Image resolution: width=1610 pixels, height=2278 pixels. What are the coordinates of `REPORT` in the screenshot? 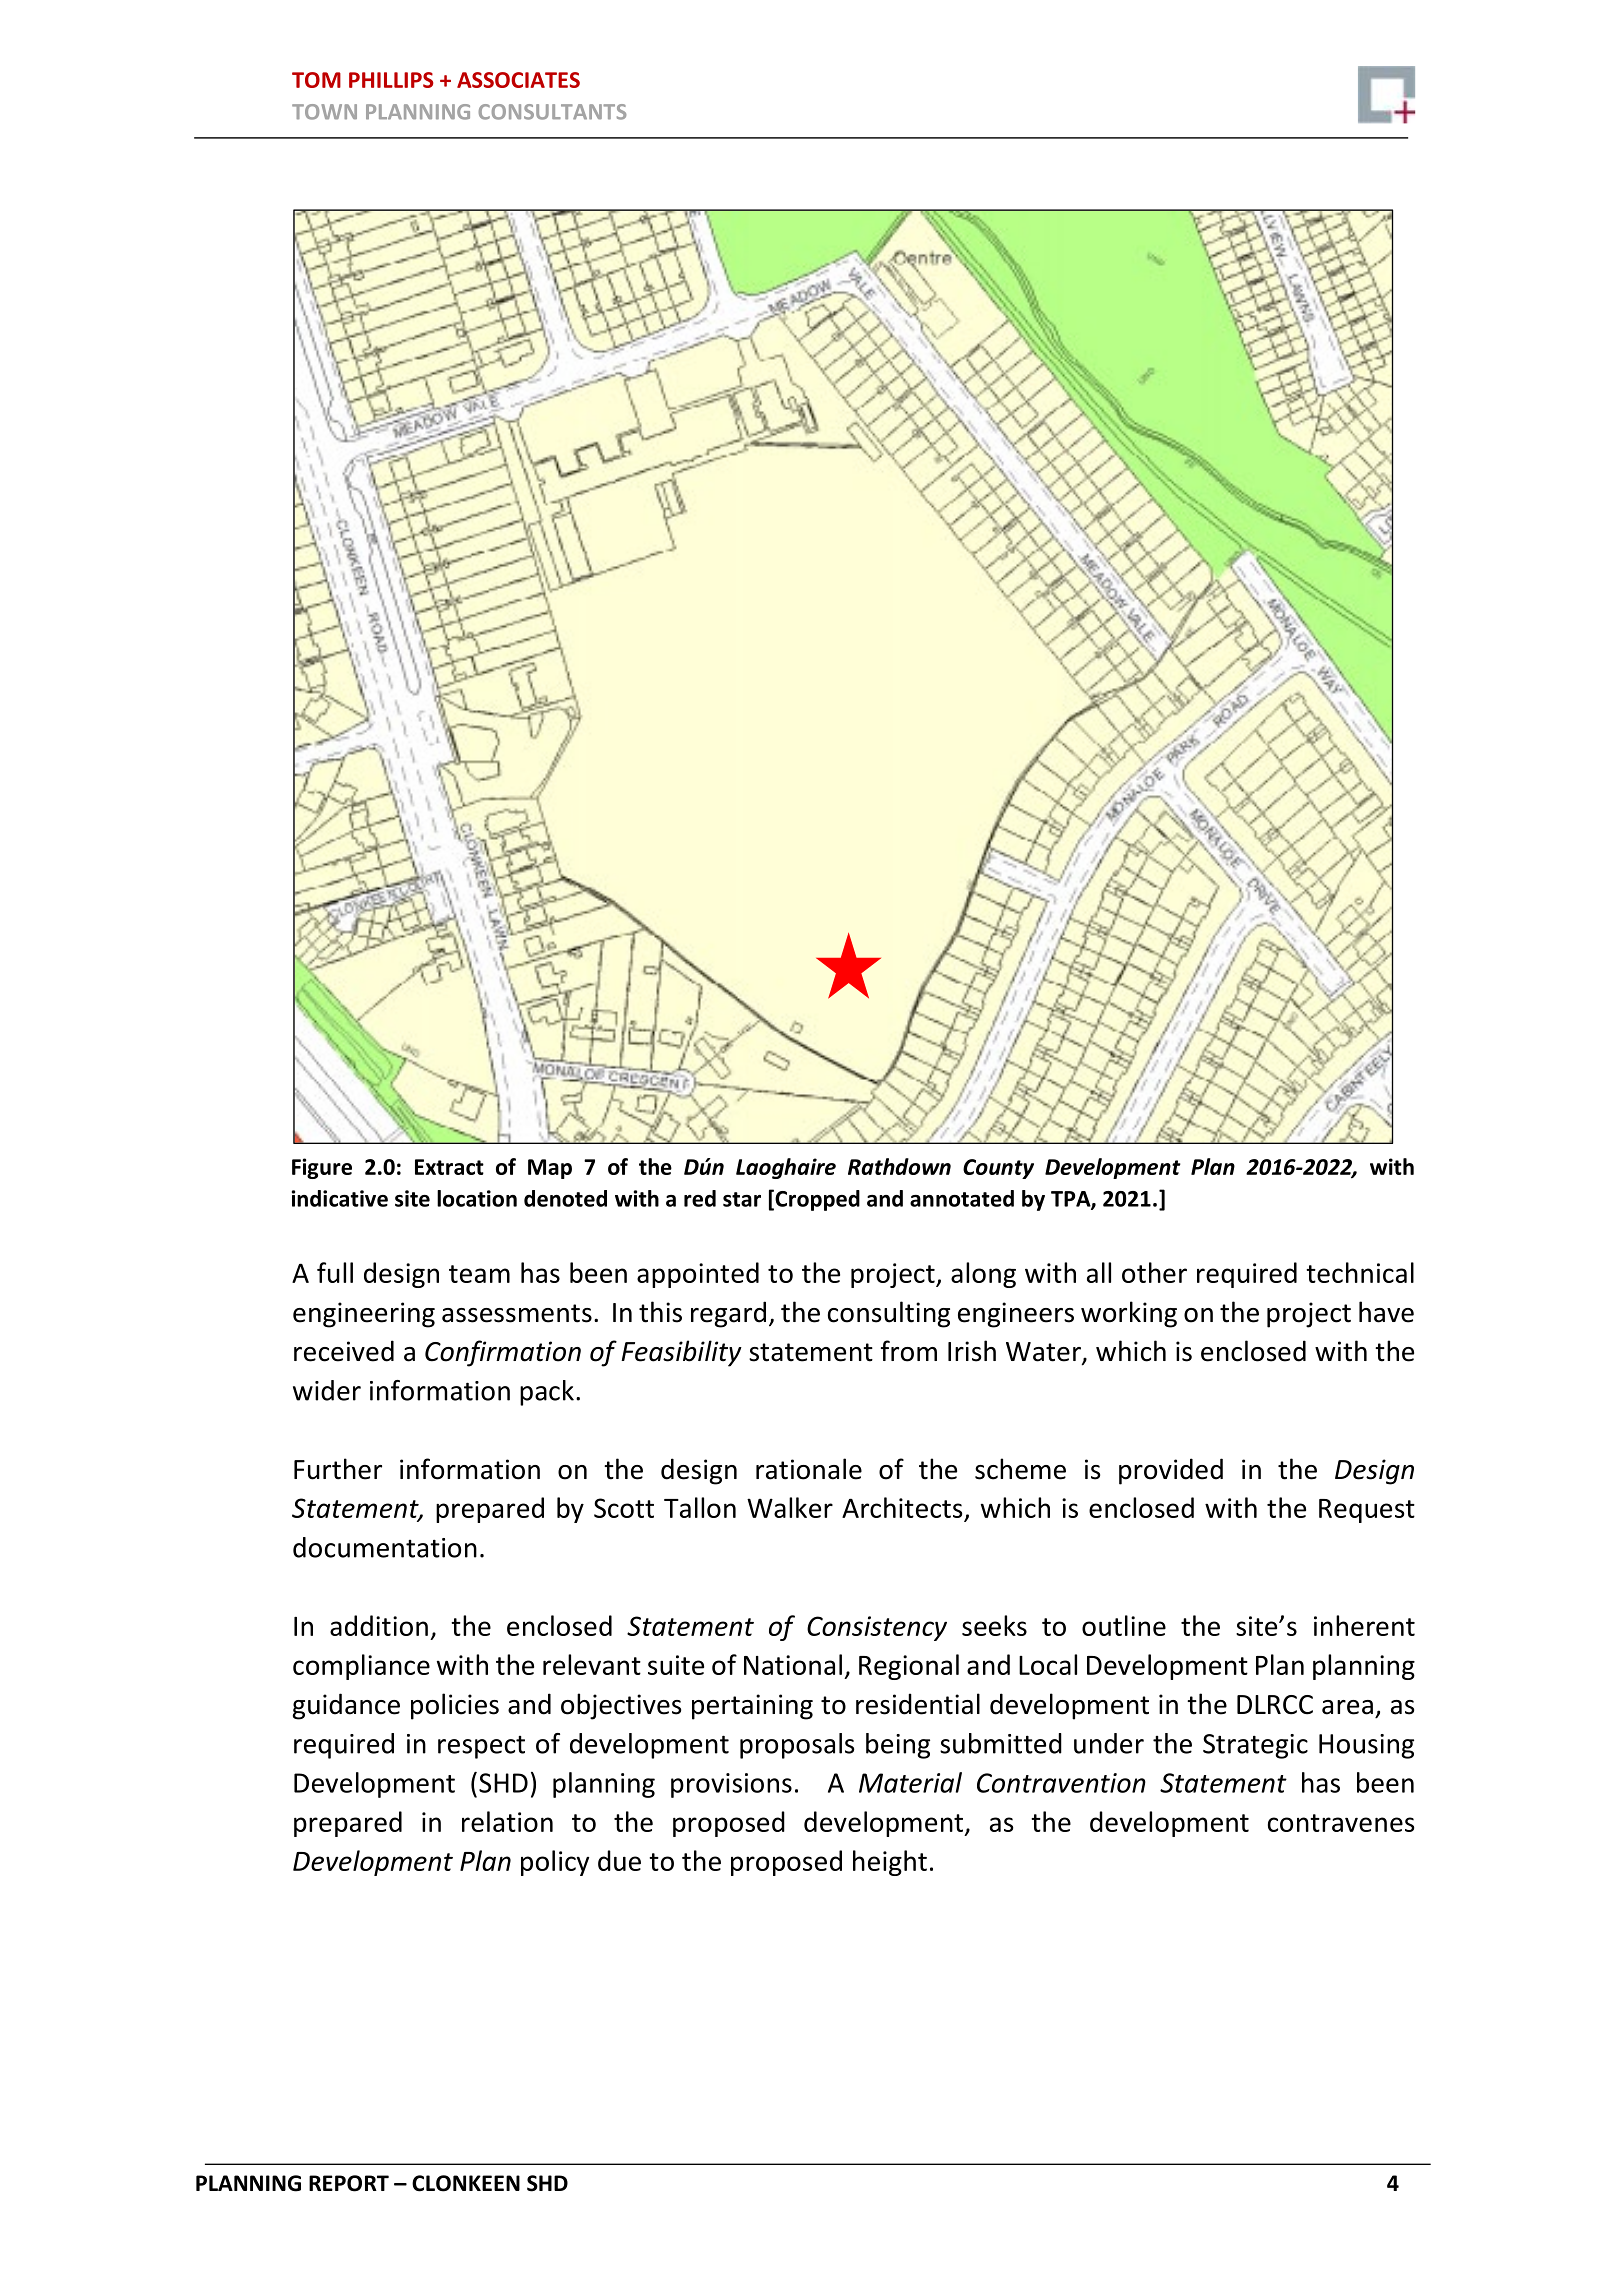 It's located at (349, 2183).
